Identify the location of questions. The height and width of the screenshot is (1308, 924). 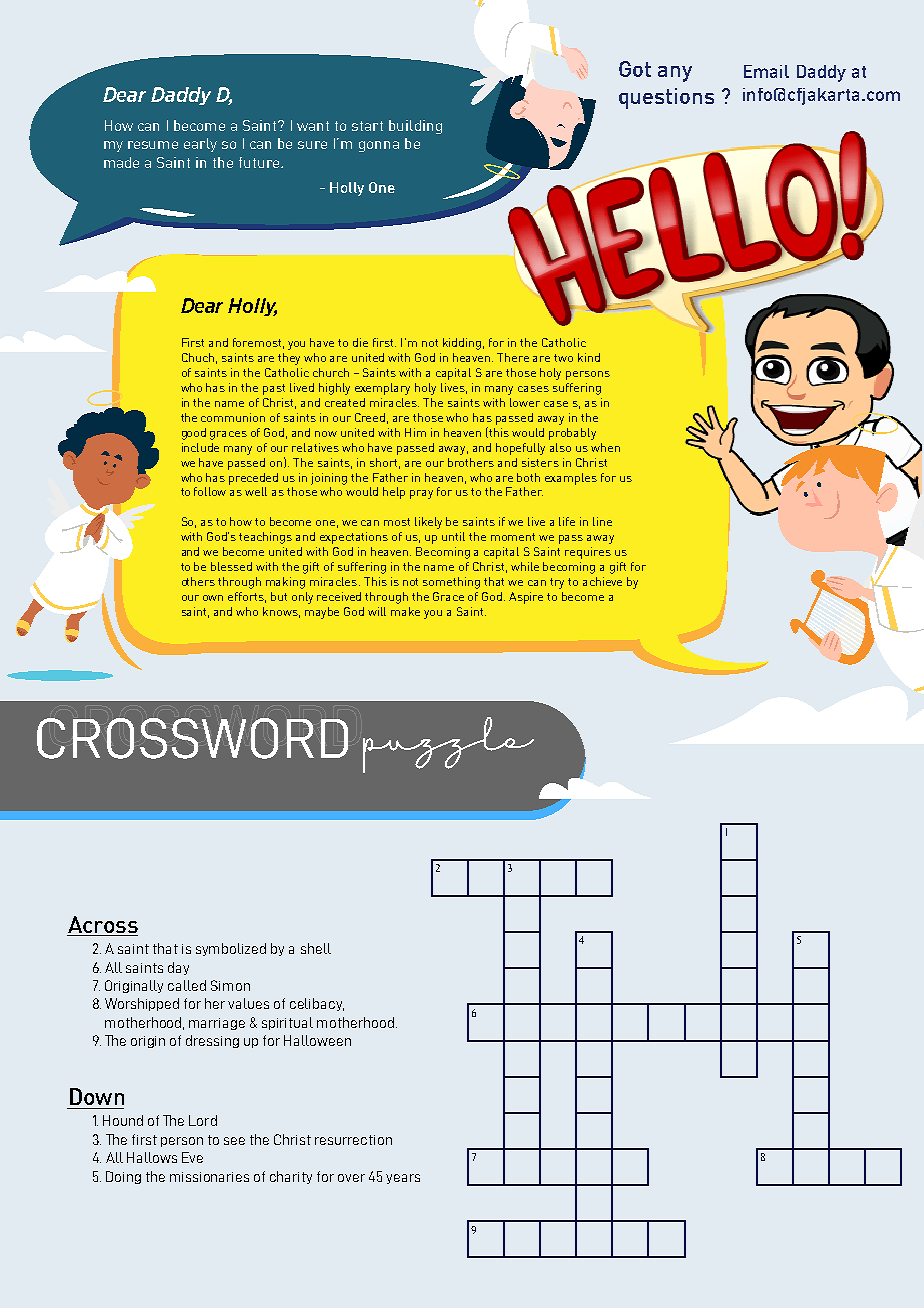
(666, 98).
